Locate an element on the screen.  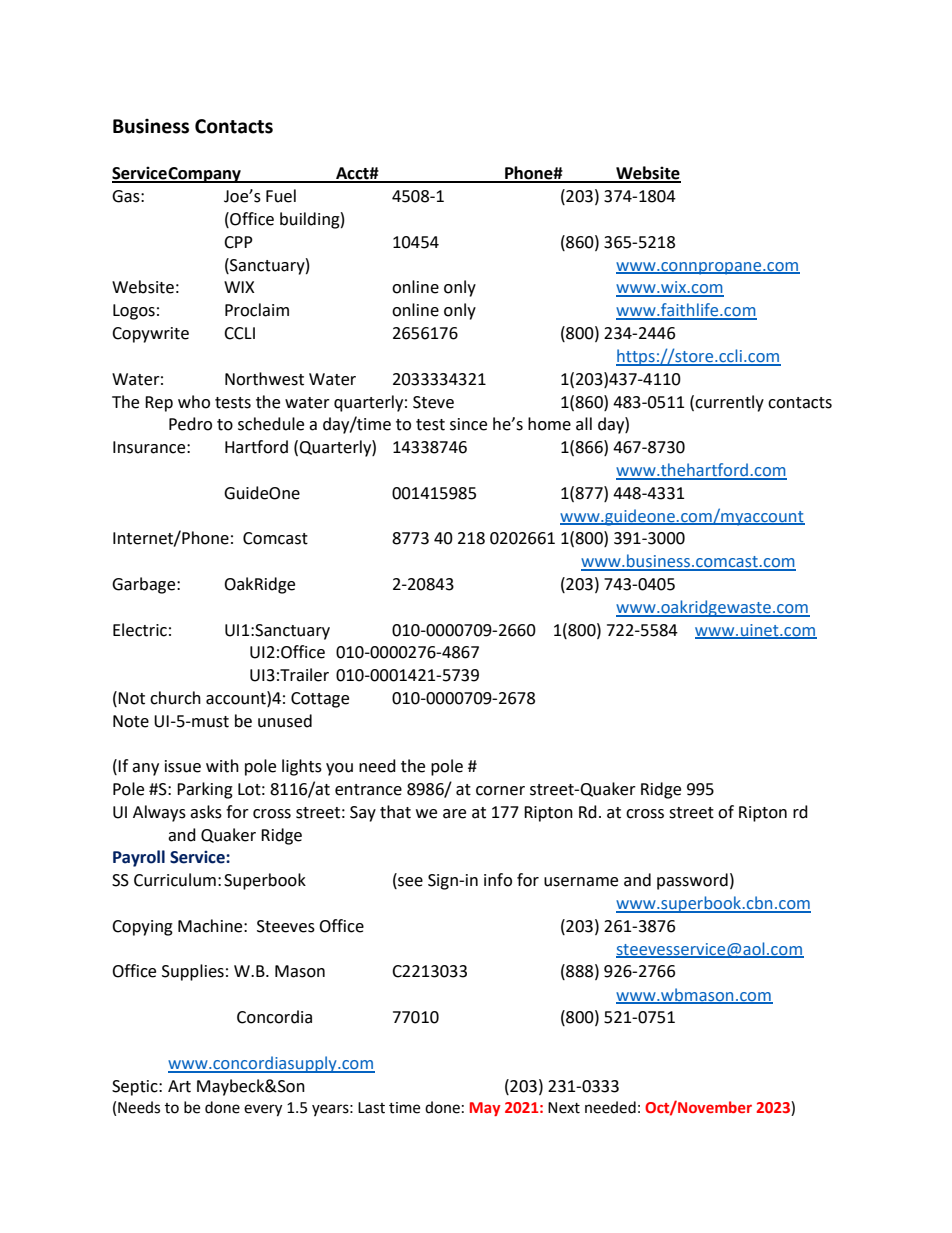
Next is located at coordinates (564, 1108).
